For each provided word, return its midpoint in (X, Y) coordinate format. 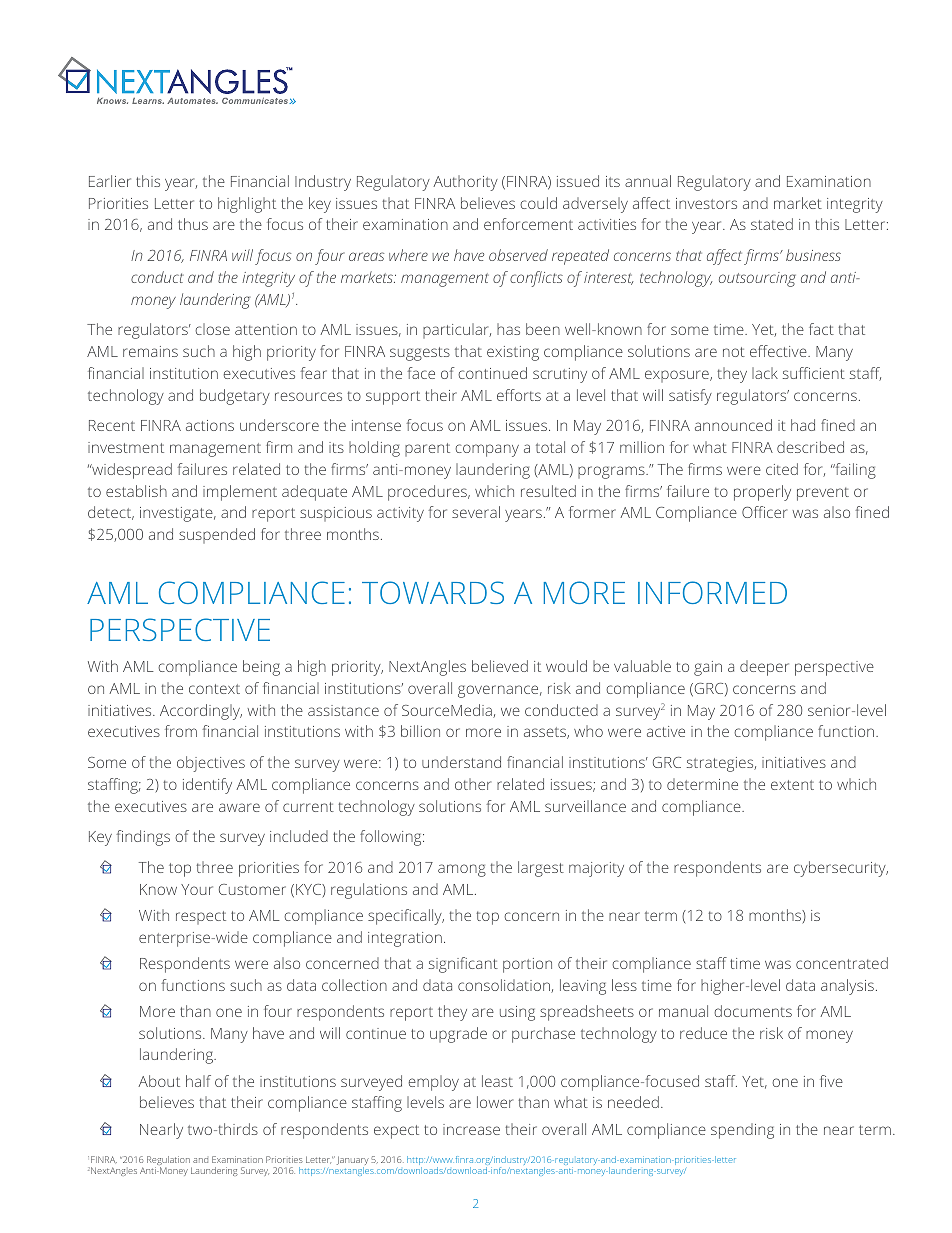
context (214, 689)
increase (471, 1129)
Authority (465, 183)
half (198, 1081)
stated (772, 224)
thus (193, 224)
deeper (764, 668)
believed (500, 666)
